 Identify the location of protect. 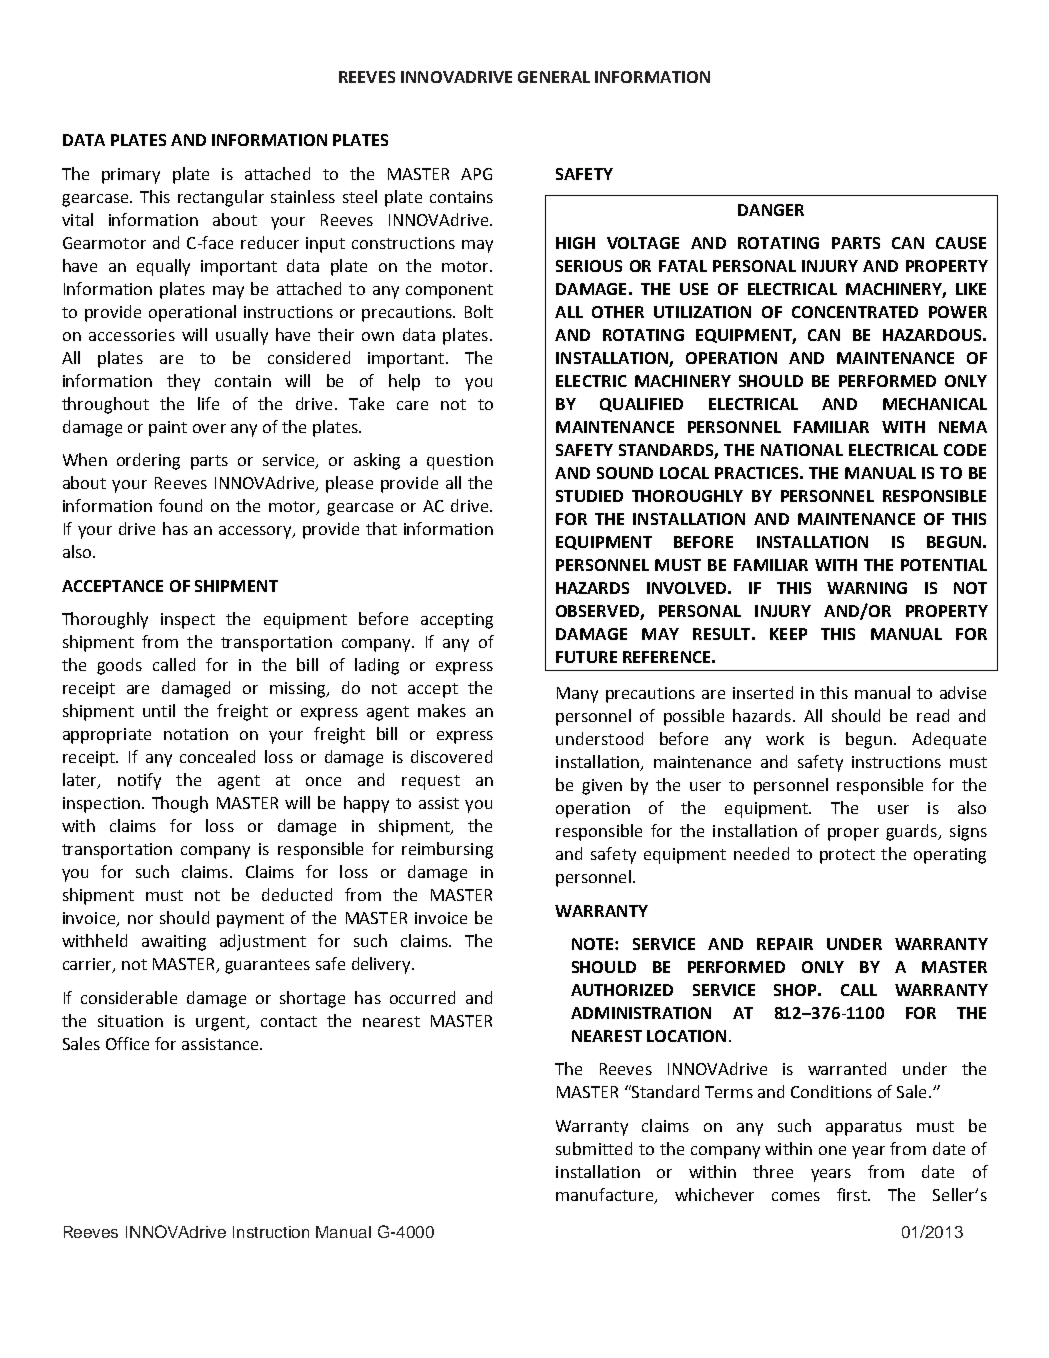
(847, 856).
